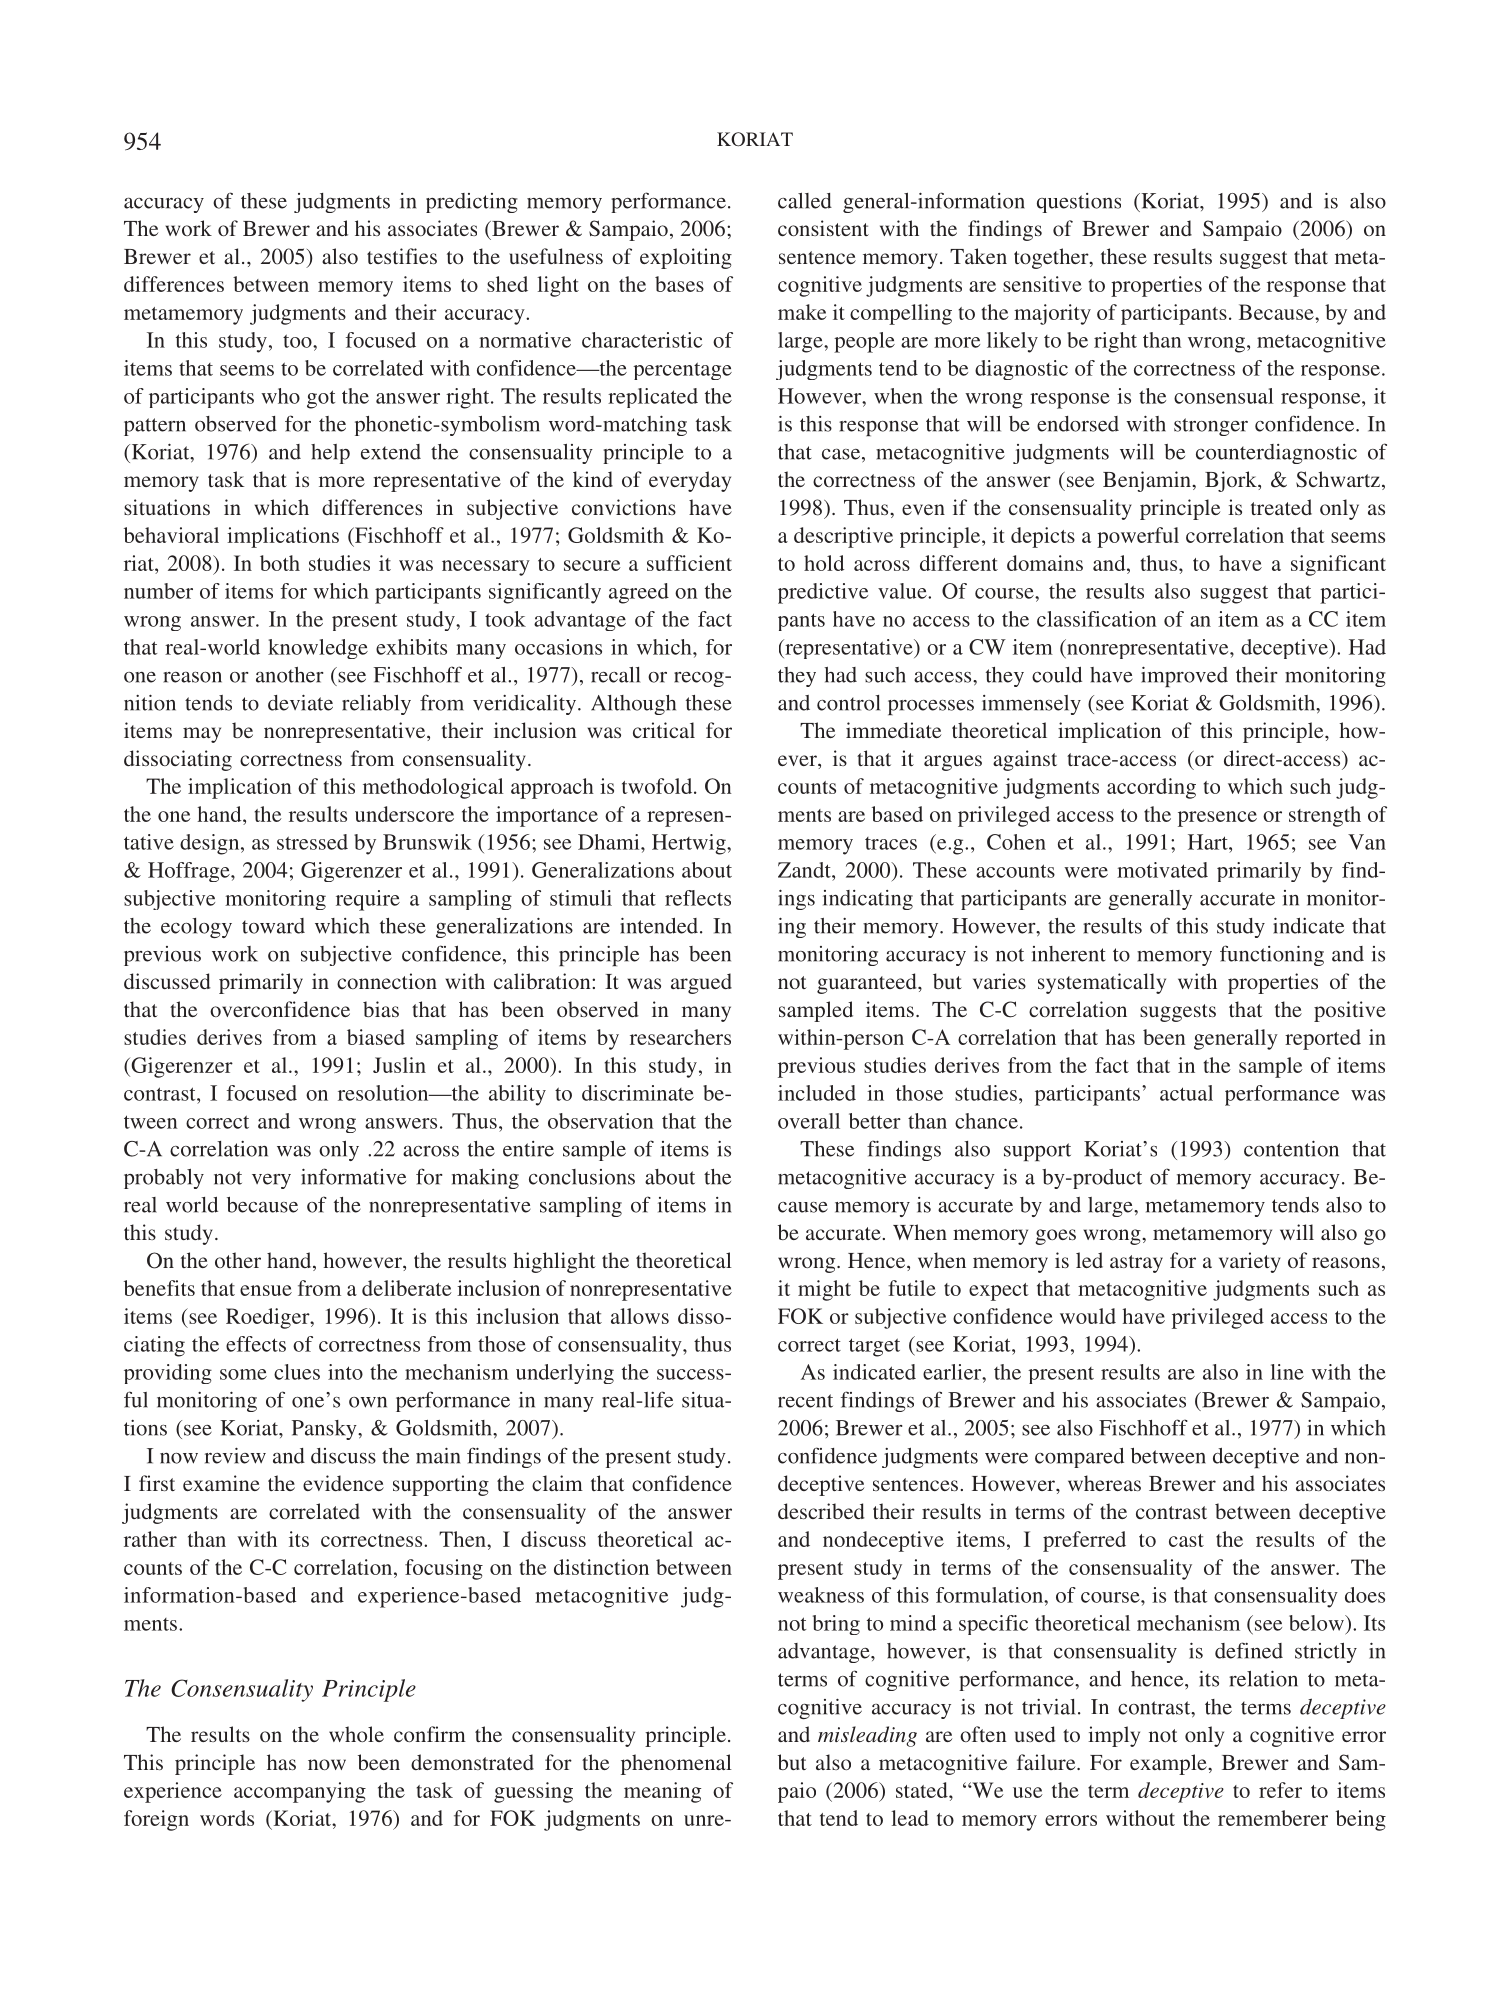  What do you see at coordinates (1250, 1262) in the screenshot?
I see `variety` at bounding box center [1250, 1262].
